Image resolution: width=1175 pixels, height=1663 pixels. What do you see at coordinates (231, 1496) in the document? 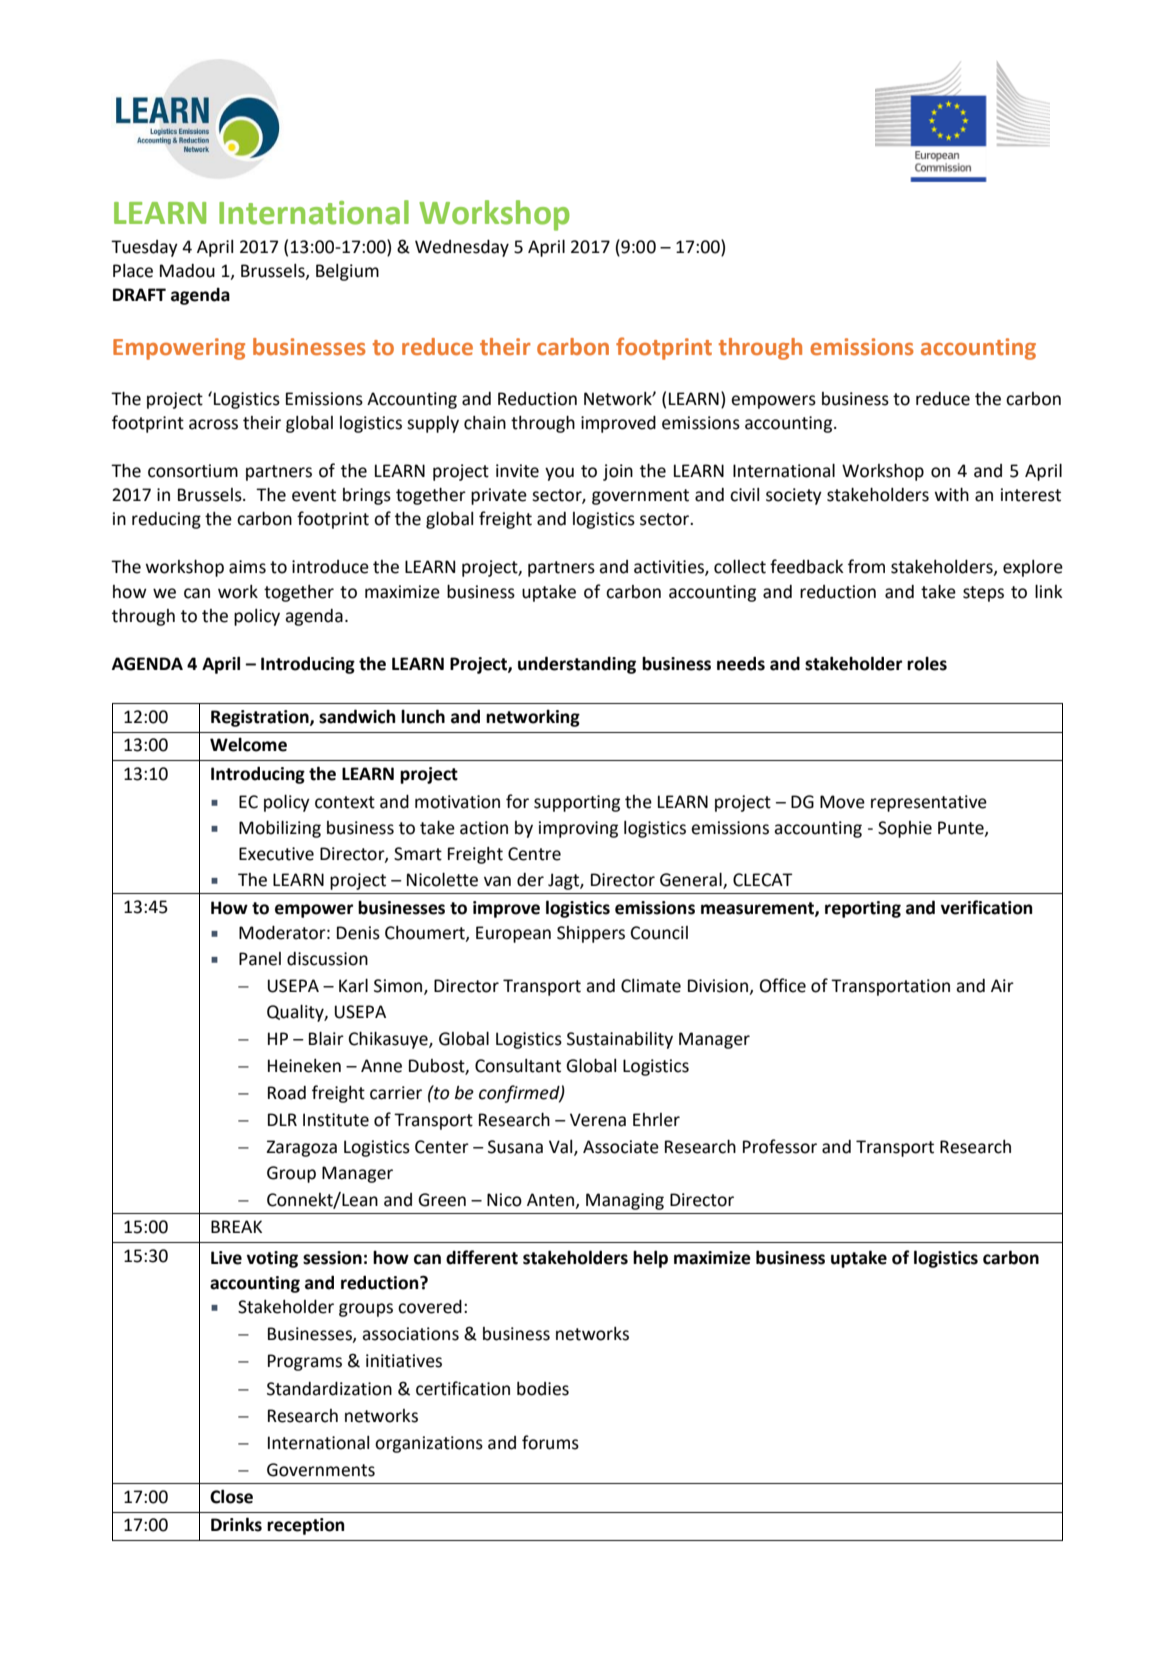
I see `Close` at bounding box center [231, 1496].
